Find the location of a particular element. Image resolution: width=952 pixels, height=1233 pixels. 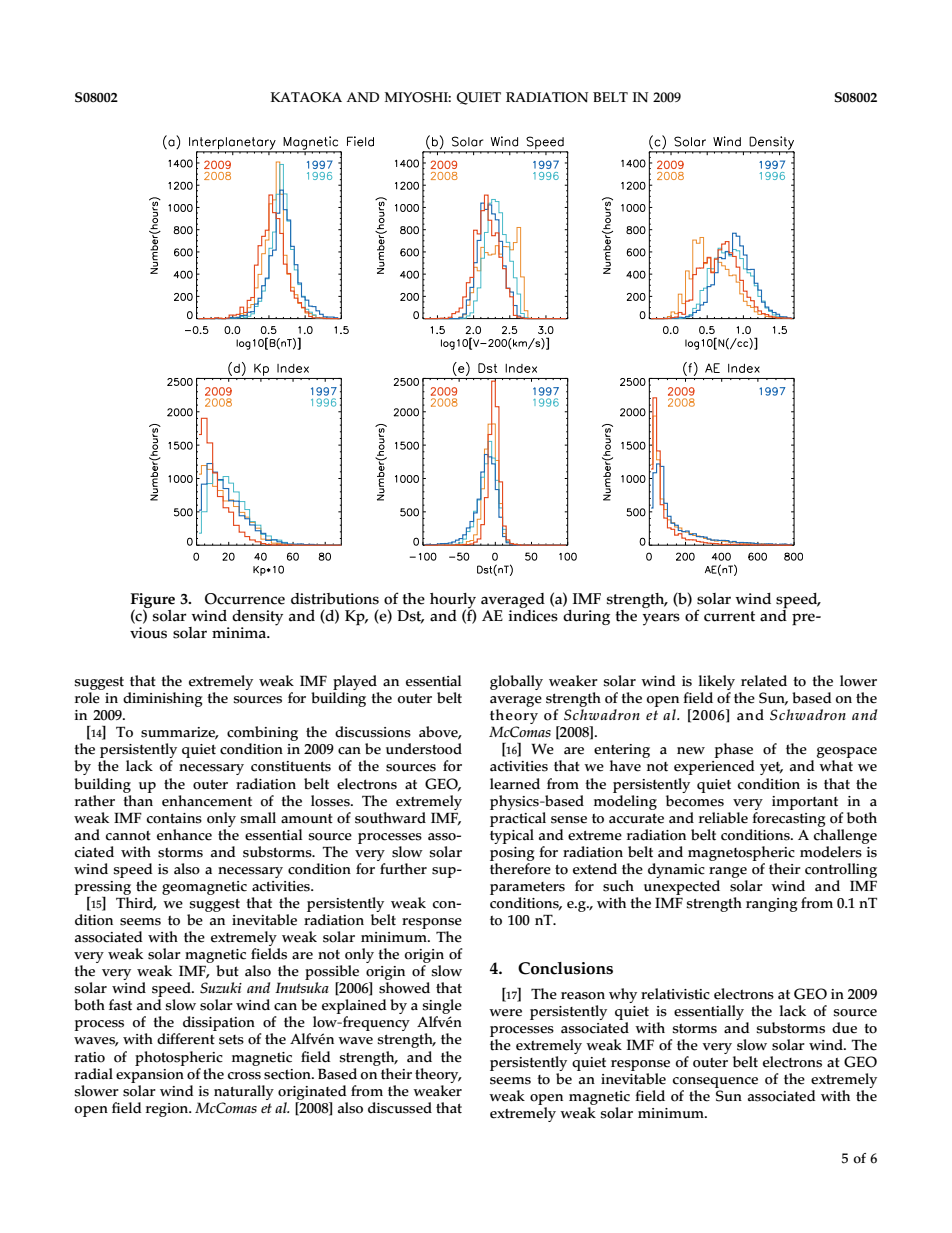

cannot is located at coordinates (128, 836).
